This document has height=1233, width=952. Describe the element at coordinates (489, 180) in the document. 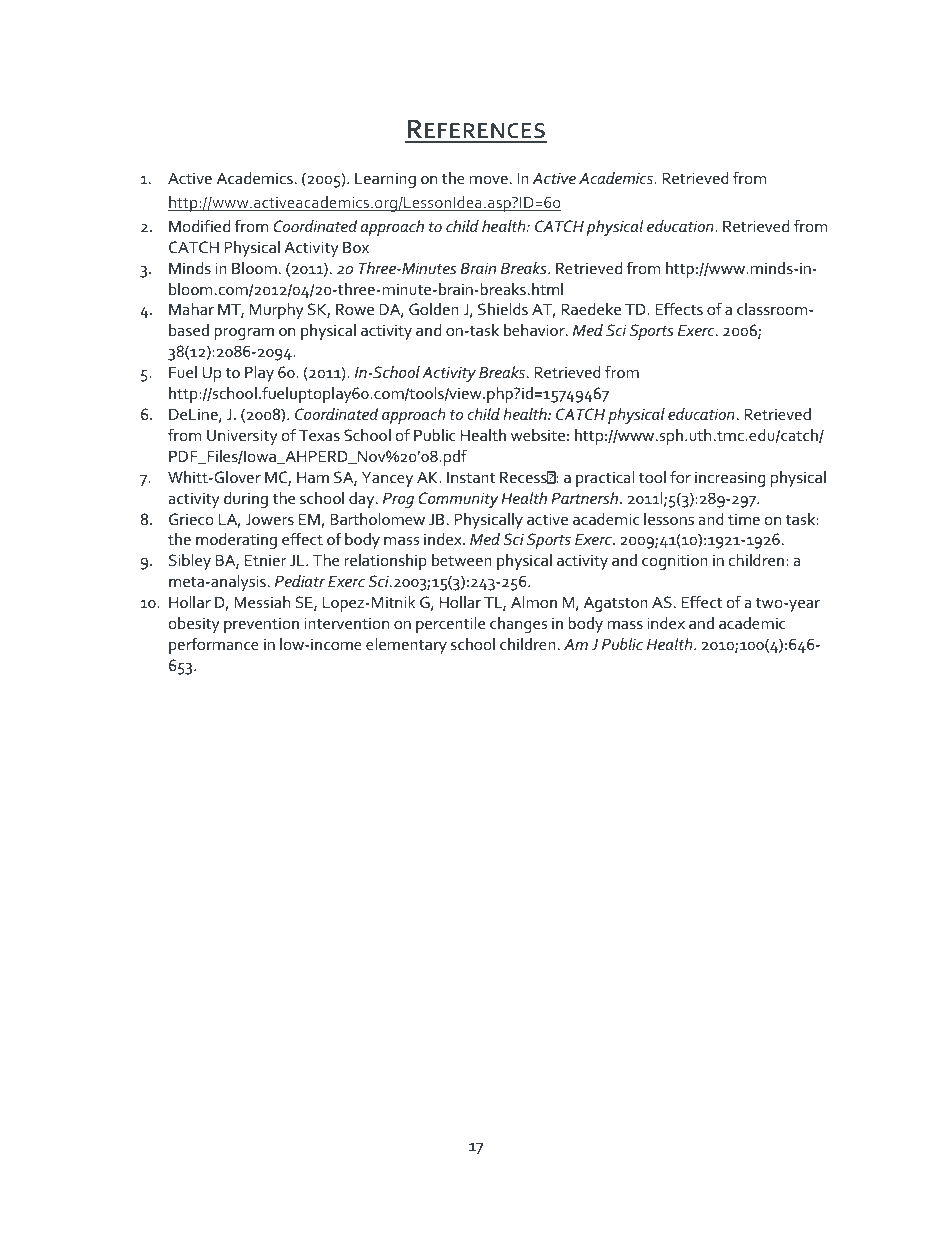

I see `move` at that location.
